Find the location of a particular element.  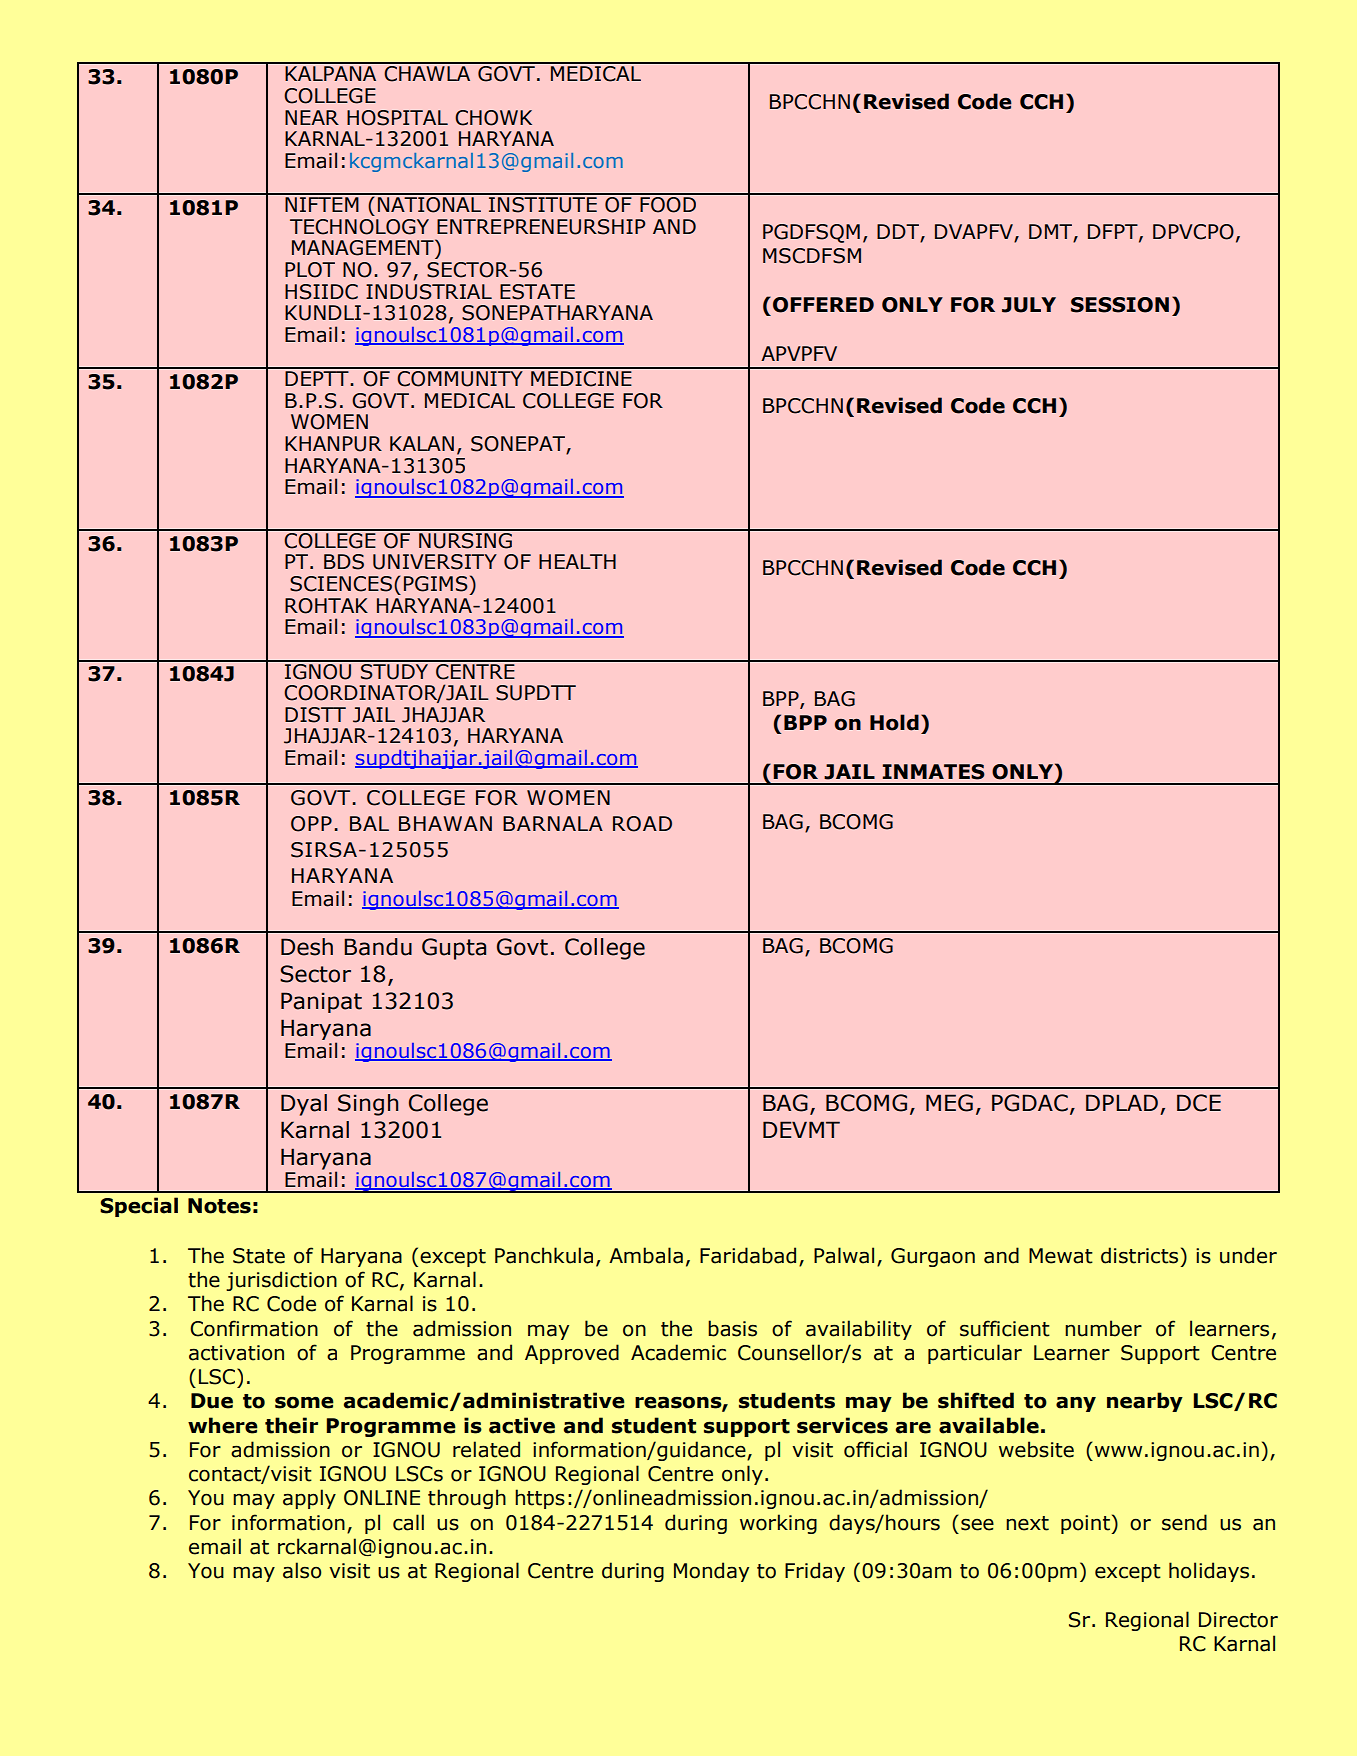

also is located at coordinates (302, 1570).
